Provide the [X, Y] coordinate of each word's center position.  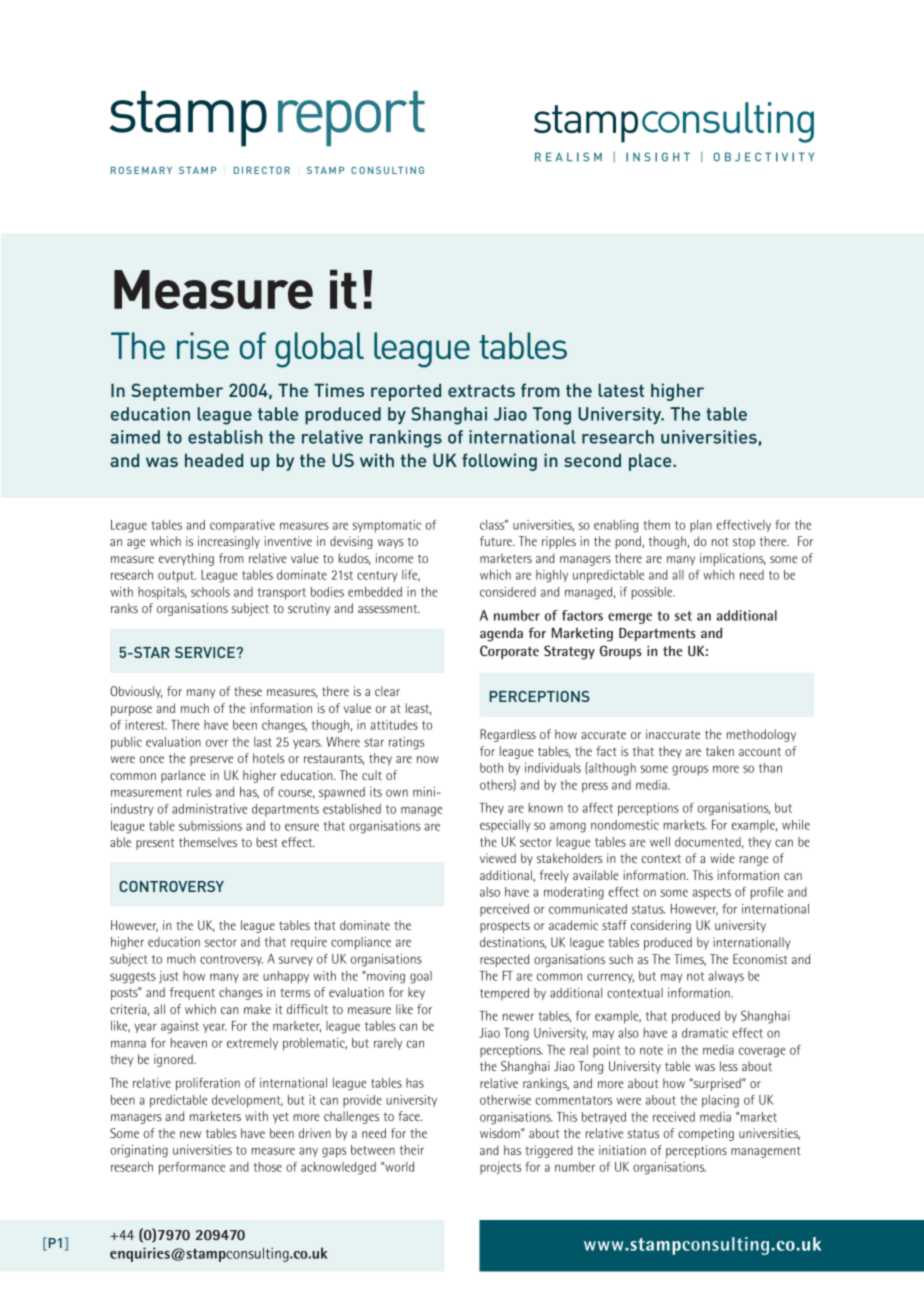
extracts [481, 391]
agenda [501, 635]
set [683, 616]
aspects [712, 894]
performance [192, 1168]
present [155, 844]
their [412, 1150]
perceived [504, 910]
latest [621, 390]
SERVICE [205, 652]
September [177, 392]
